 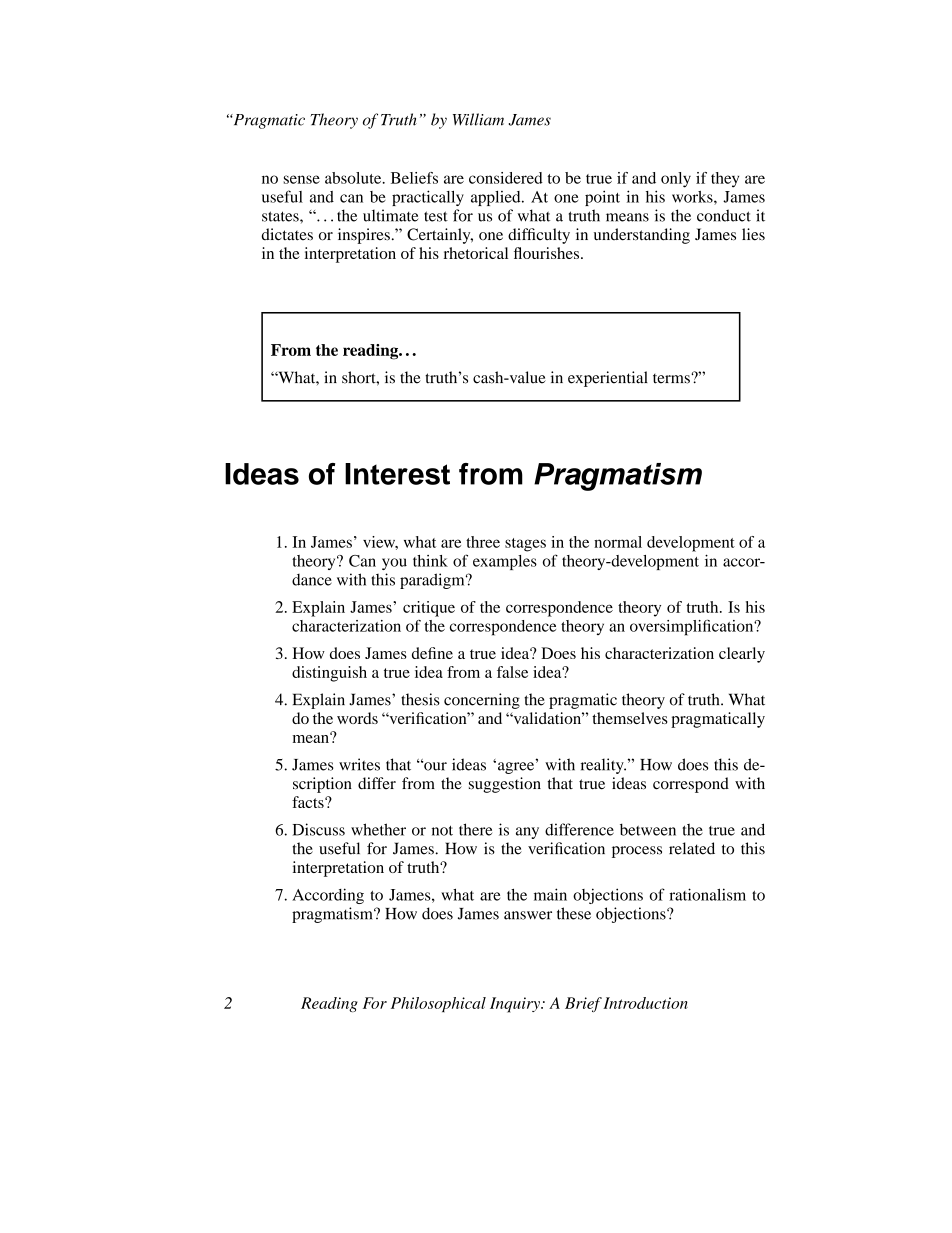 I want to click on considered, so click(x=506, y=178).
